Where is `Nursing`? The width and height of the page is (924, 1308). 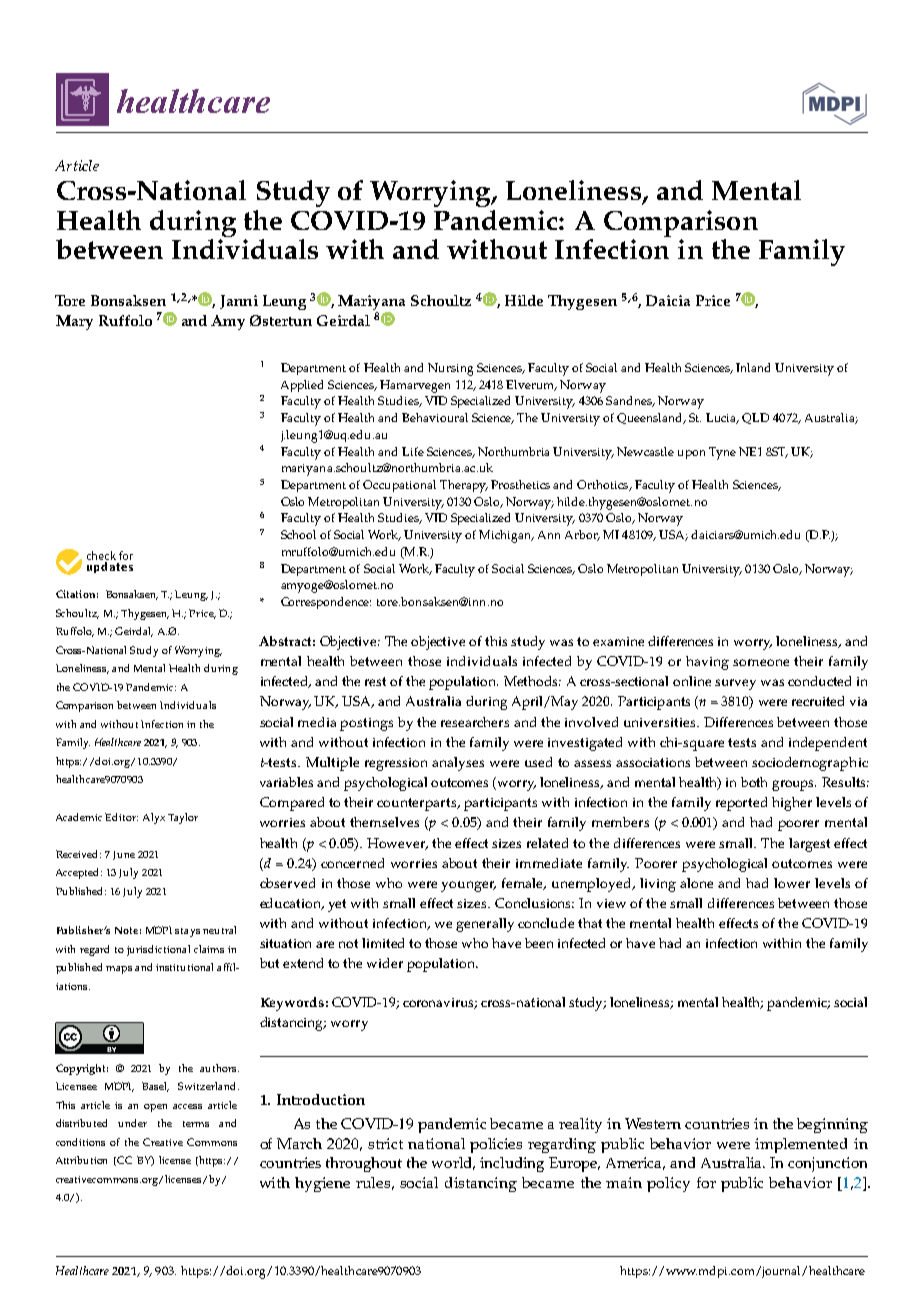 Nursing is located at coordinates (450, 369).
